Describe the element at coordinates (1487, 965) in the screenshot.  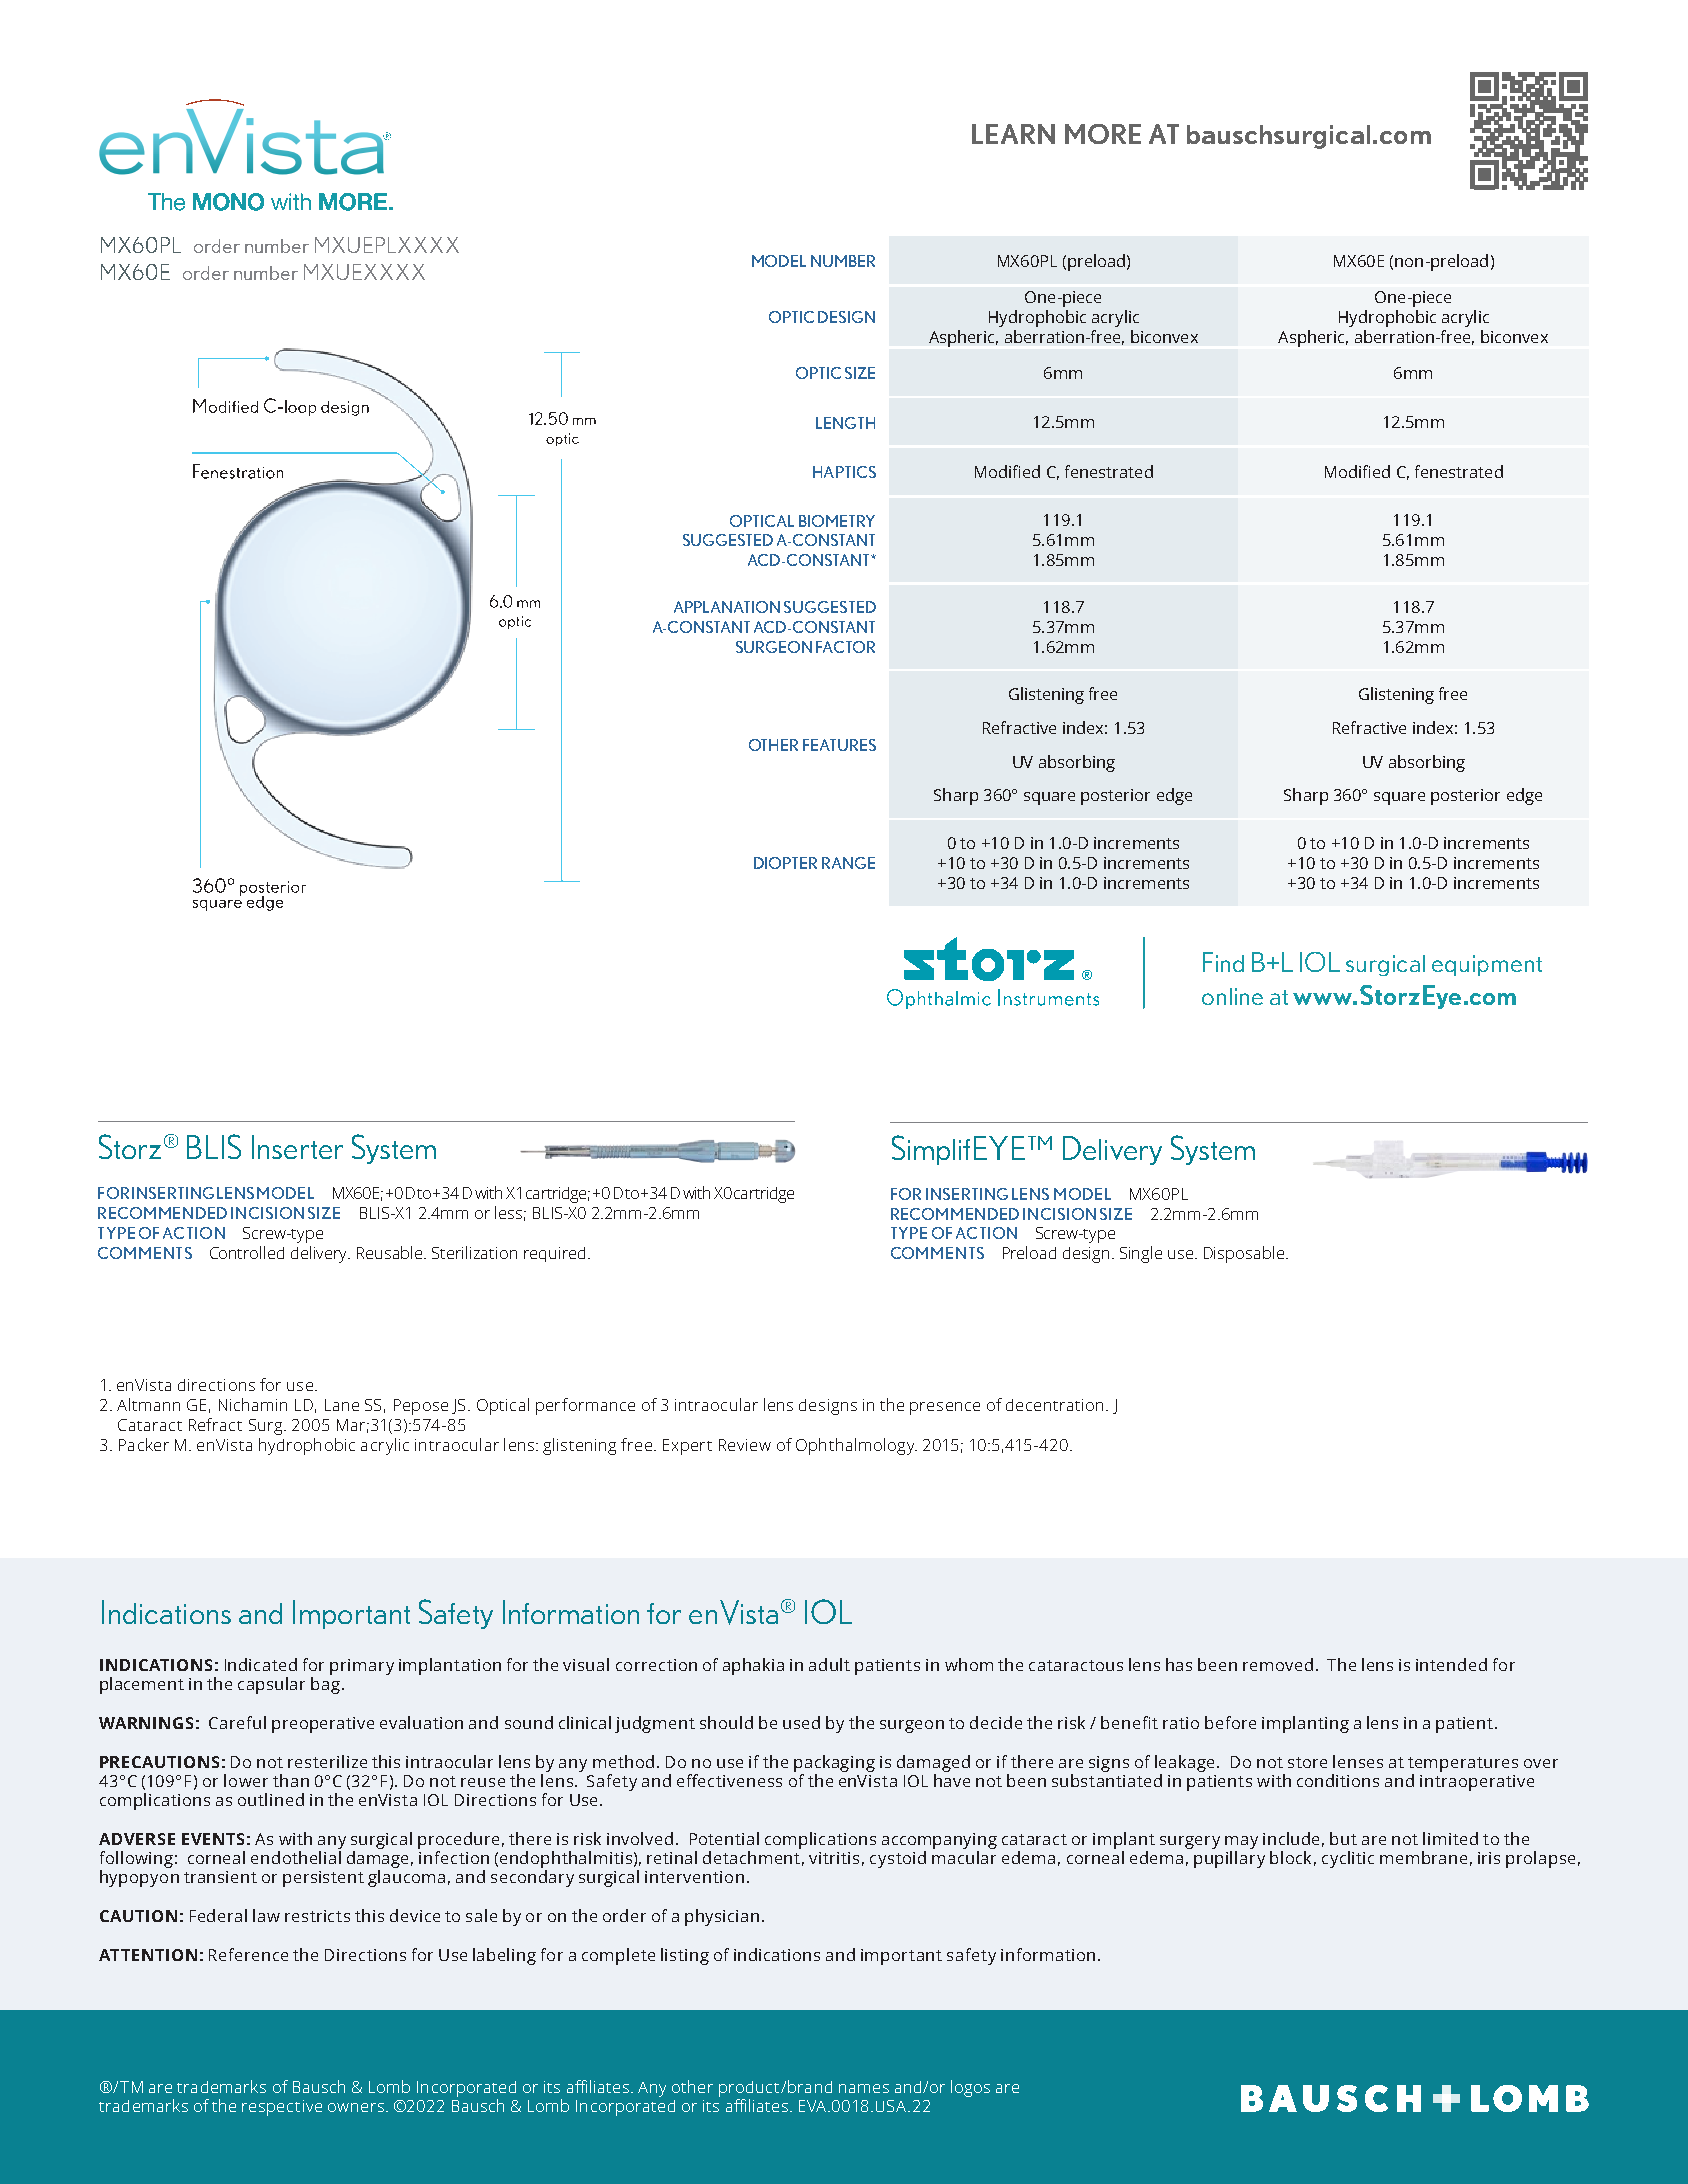
I see `equipment` at that location.
